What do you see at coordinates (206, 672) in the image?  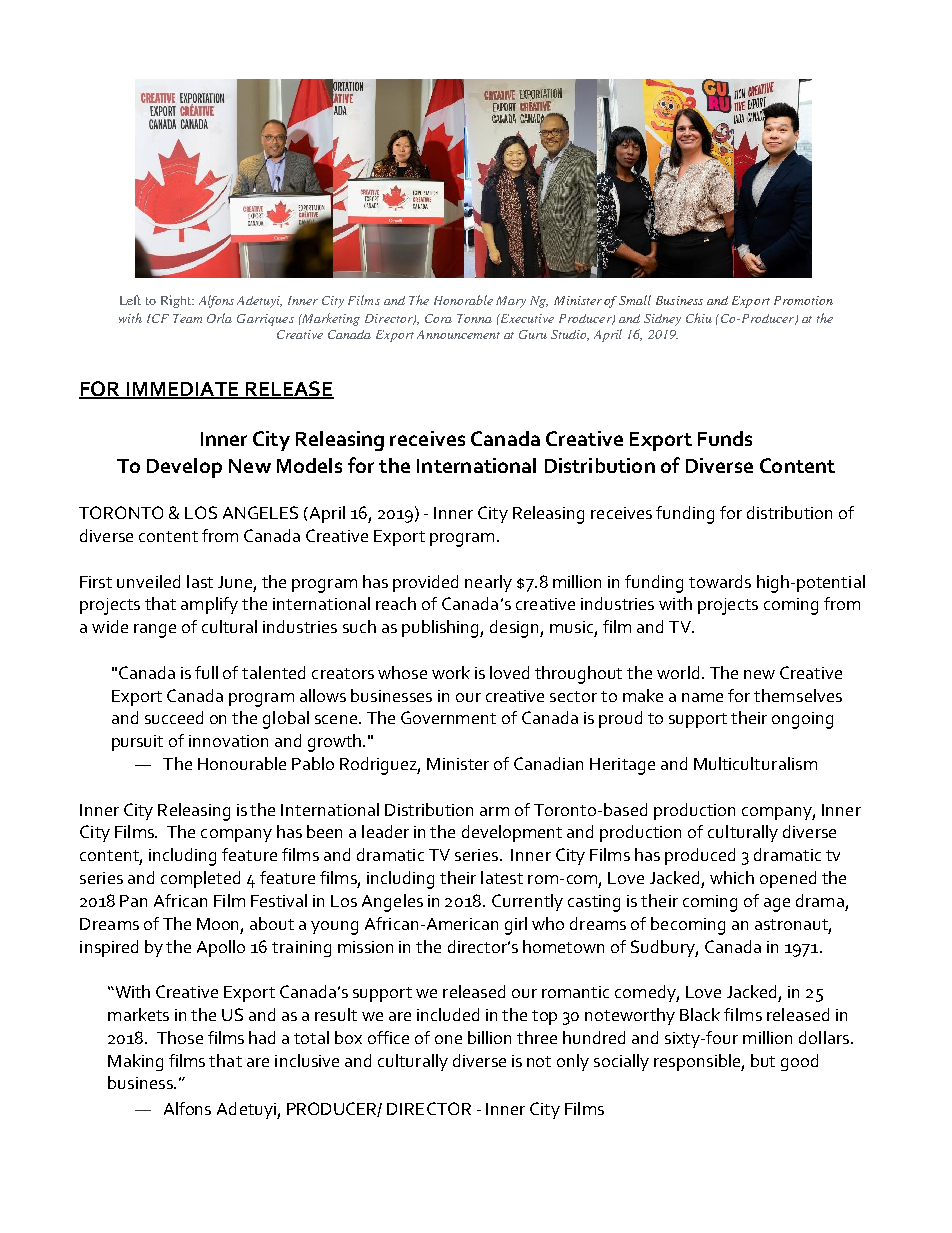 I see `full` at bounding box center [206, 672].
